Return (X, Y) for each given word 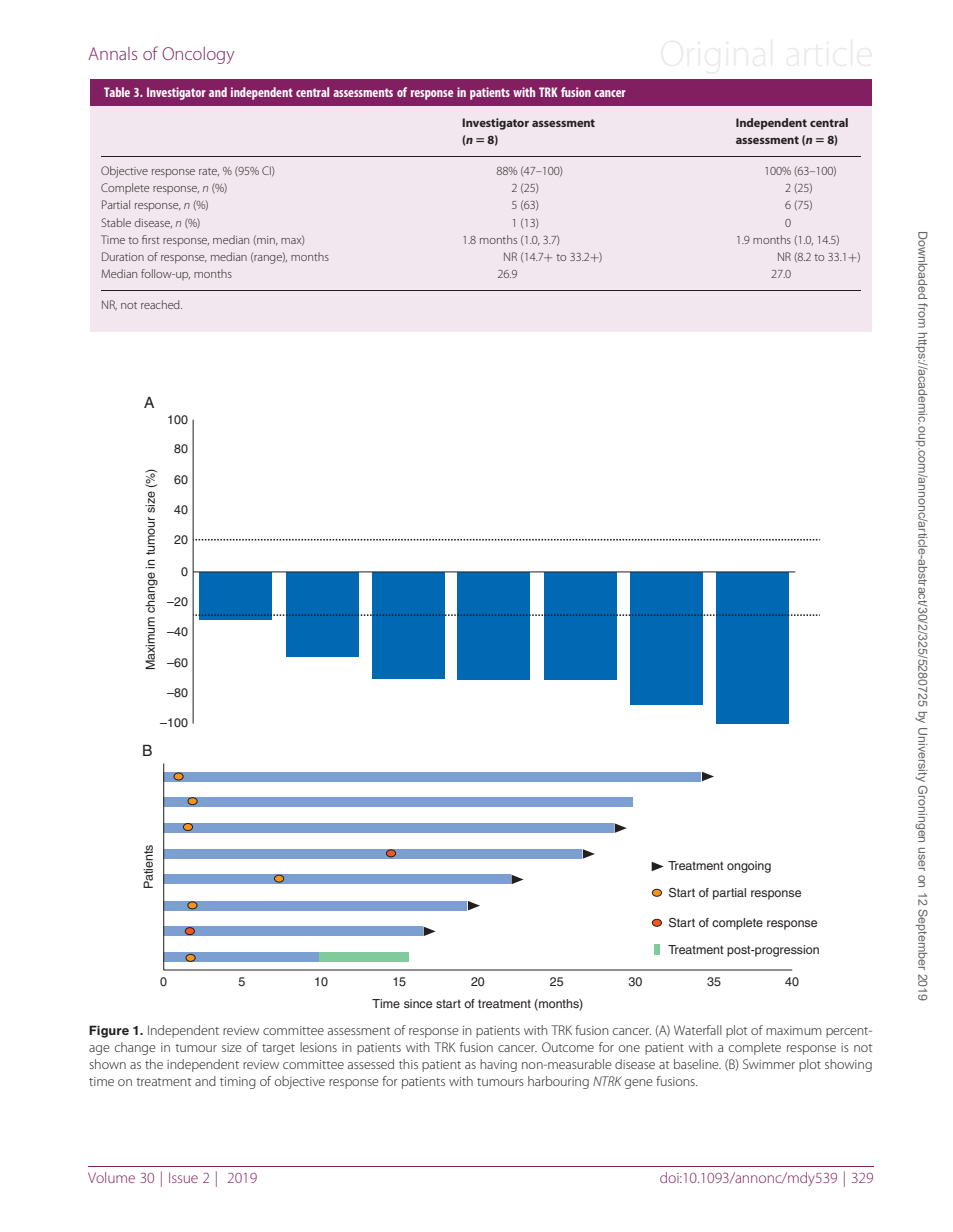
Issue (183, 1177)
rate (209, 172)
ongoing (749, 867)
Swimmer (769, 1064)
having (498, 1065)
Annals (112, 53)
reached (161, 304)
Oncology (198, 55)
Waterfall (698, 1030)
